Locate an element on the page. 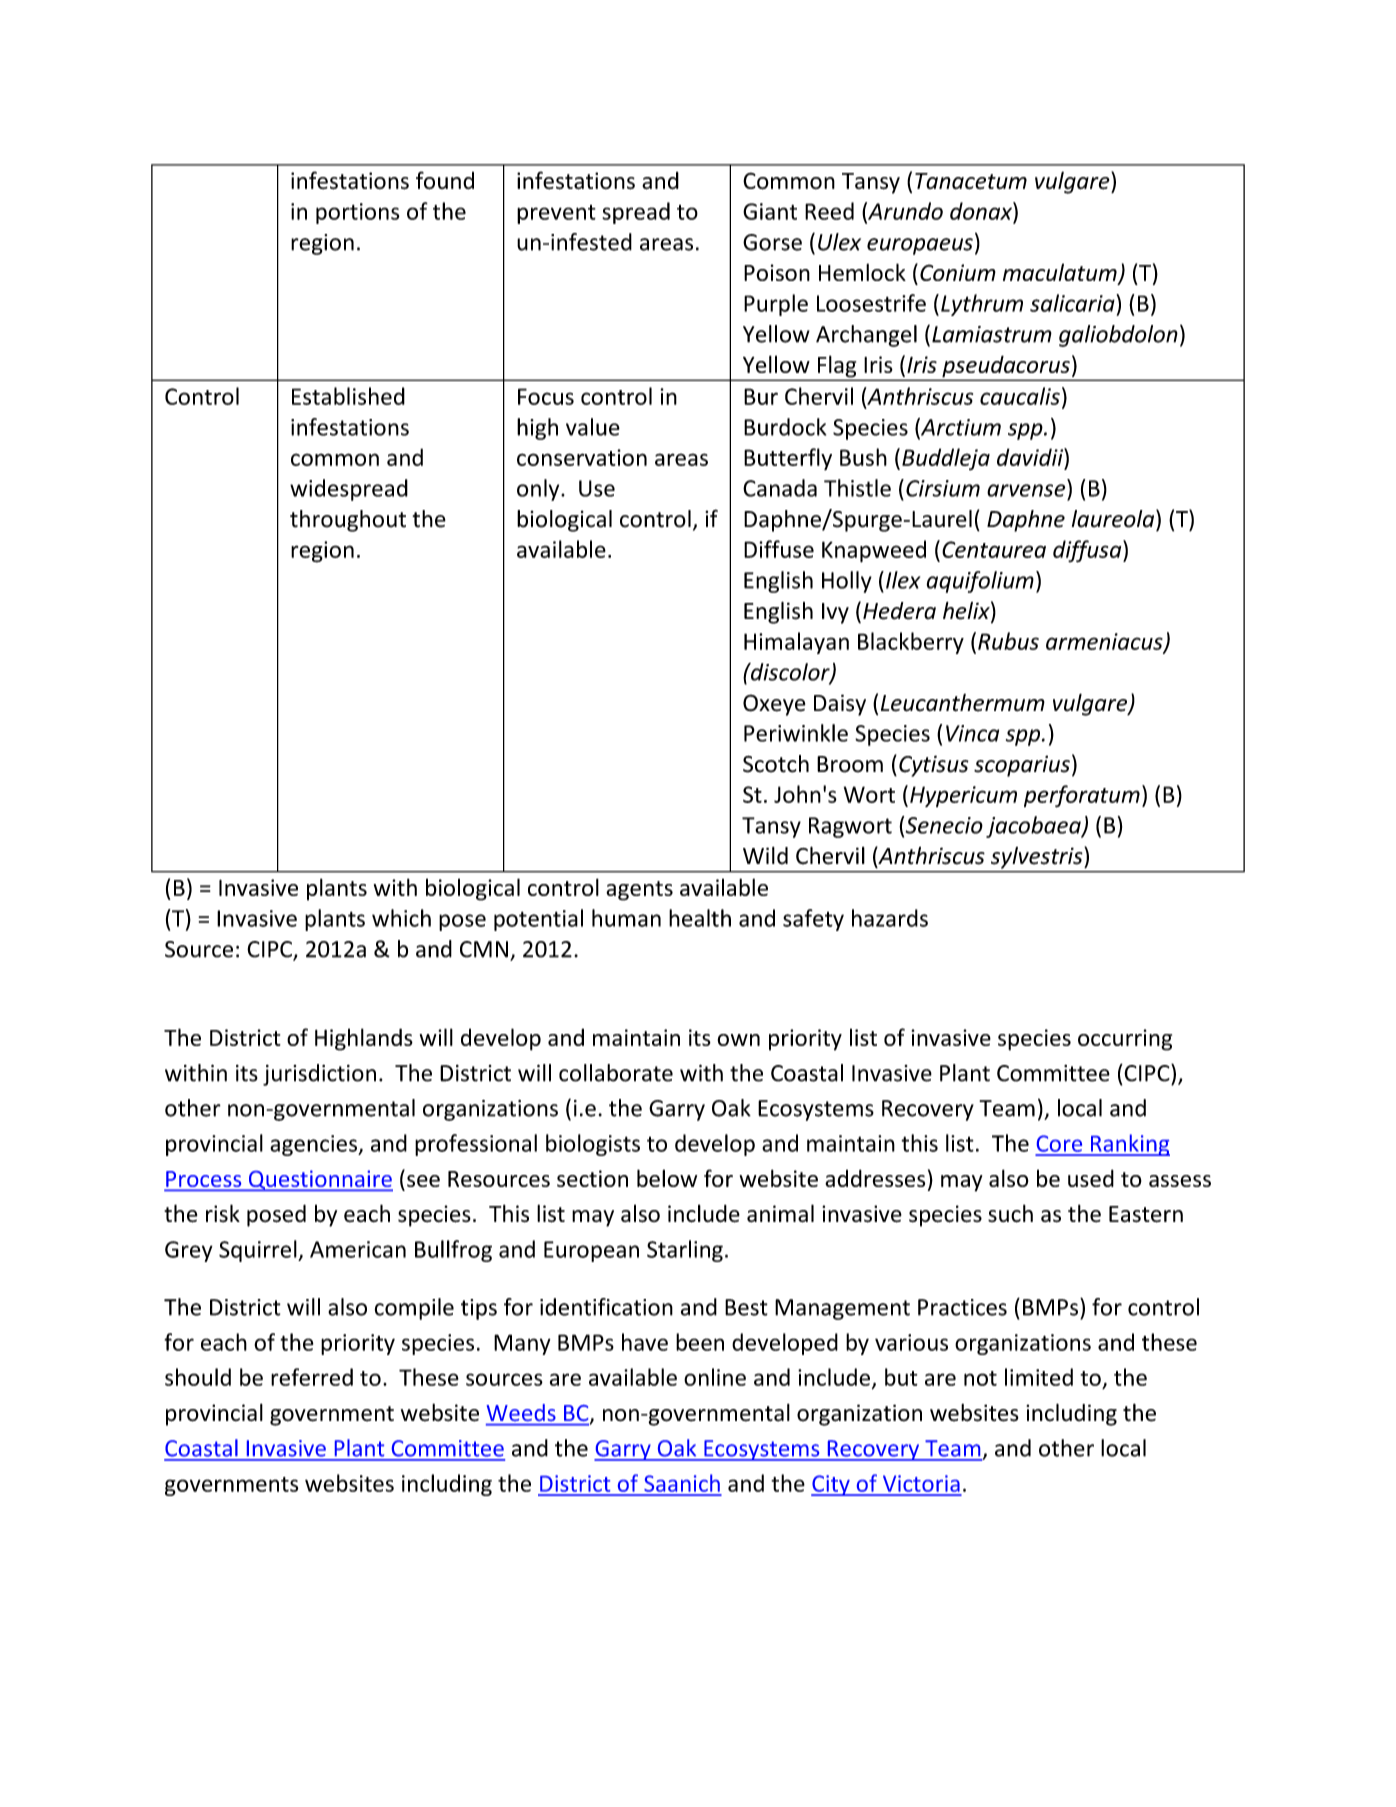  sylvestris is located at coordinates (1038, 858).
